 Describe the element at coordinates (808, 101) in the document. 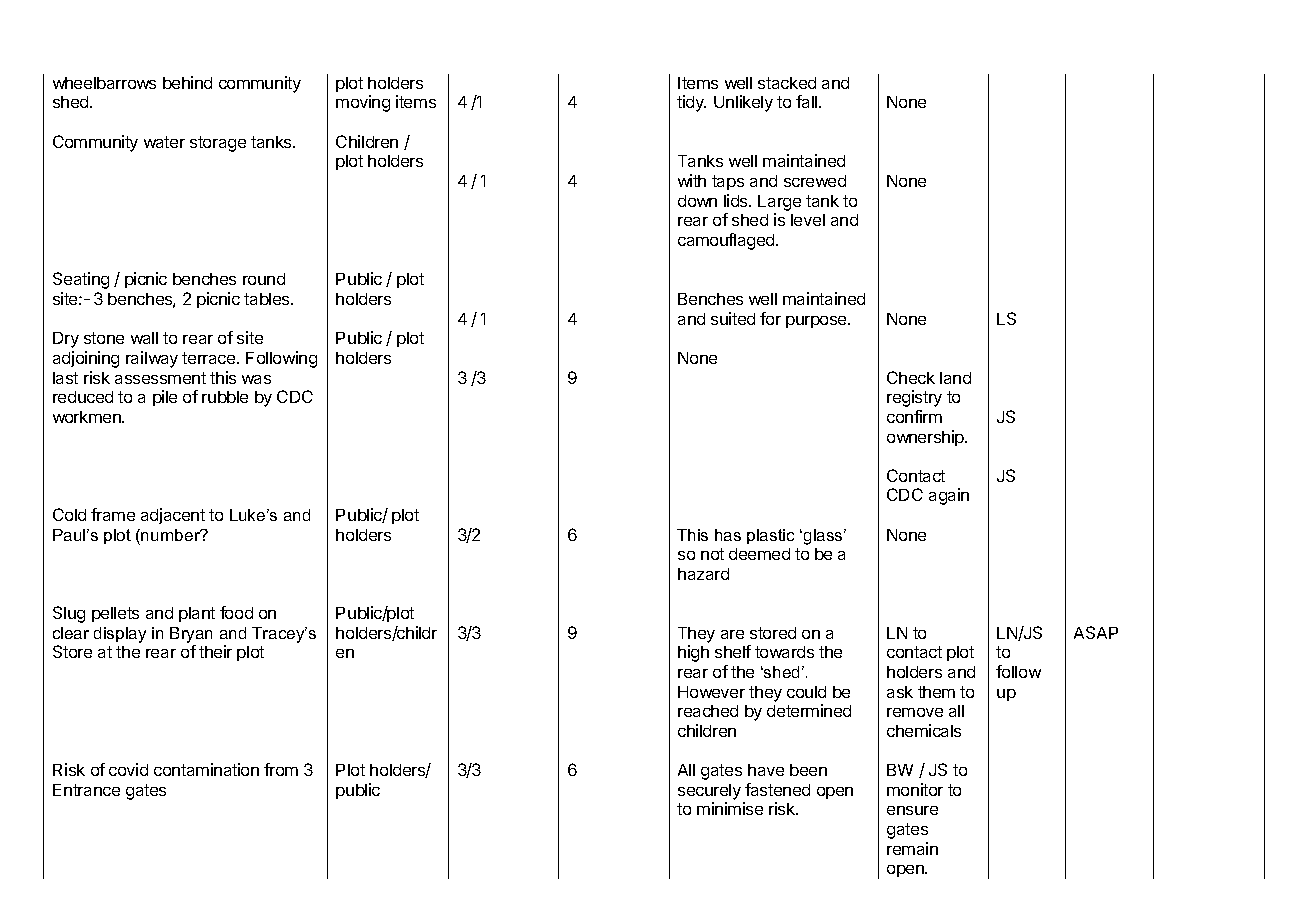

I see `fall` at that location.
